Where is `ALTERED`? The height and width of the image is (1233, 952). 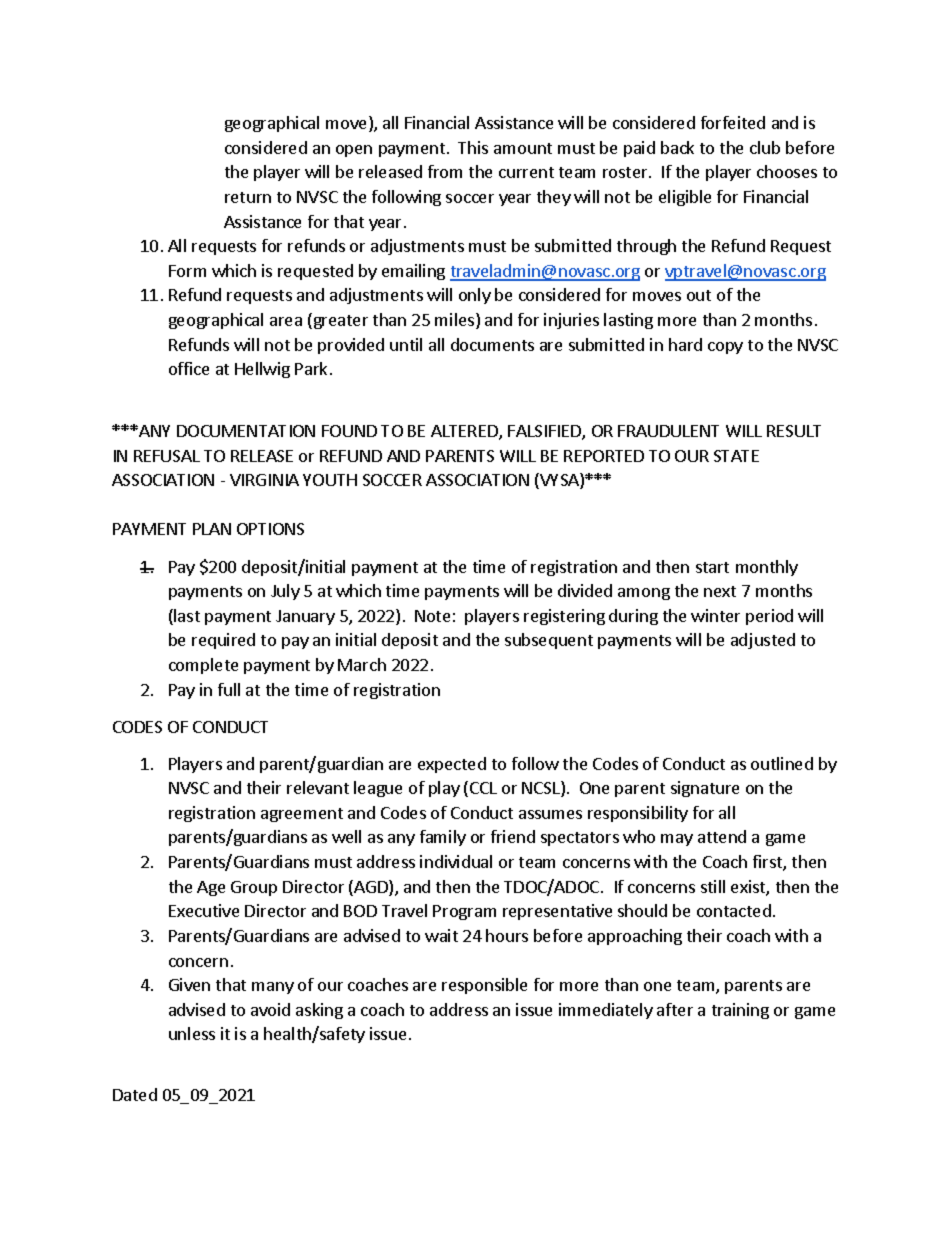
ALTERED is located at coordinates (465, 432).
